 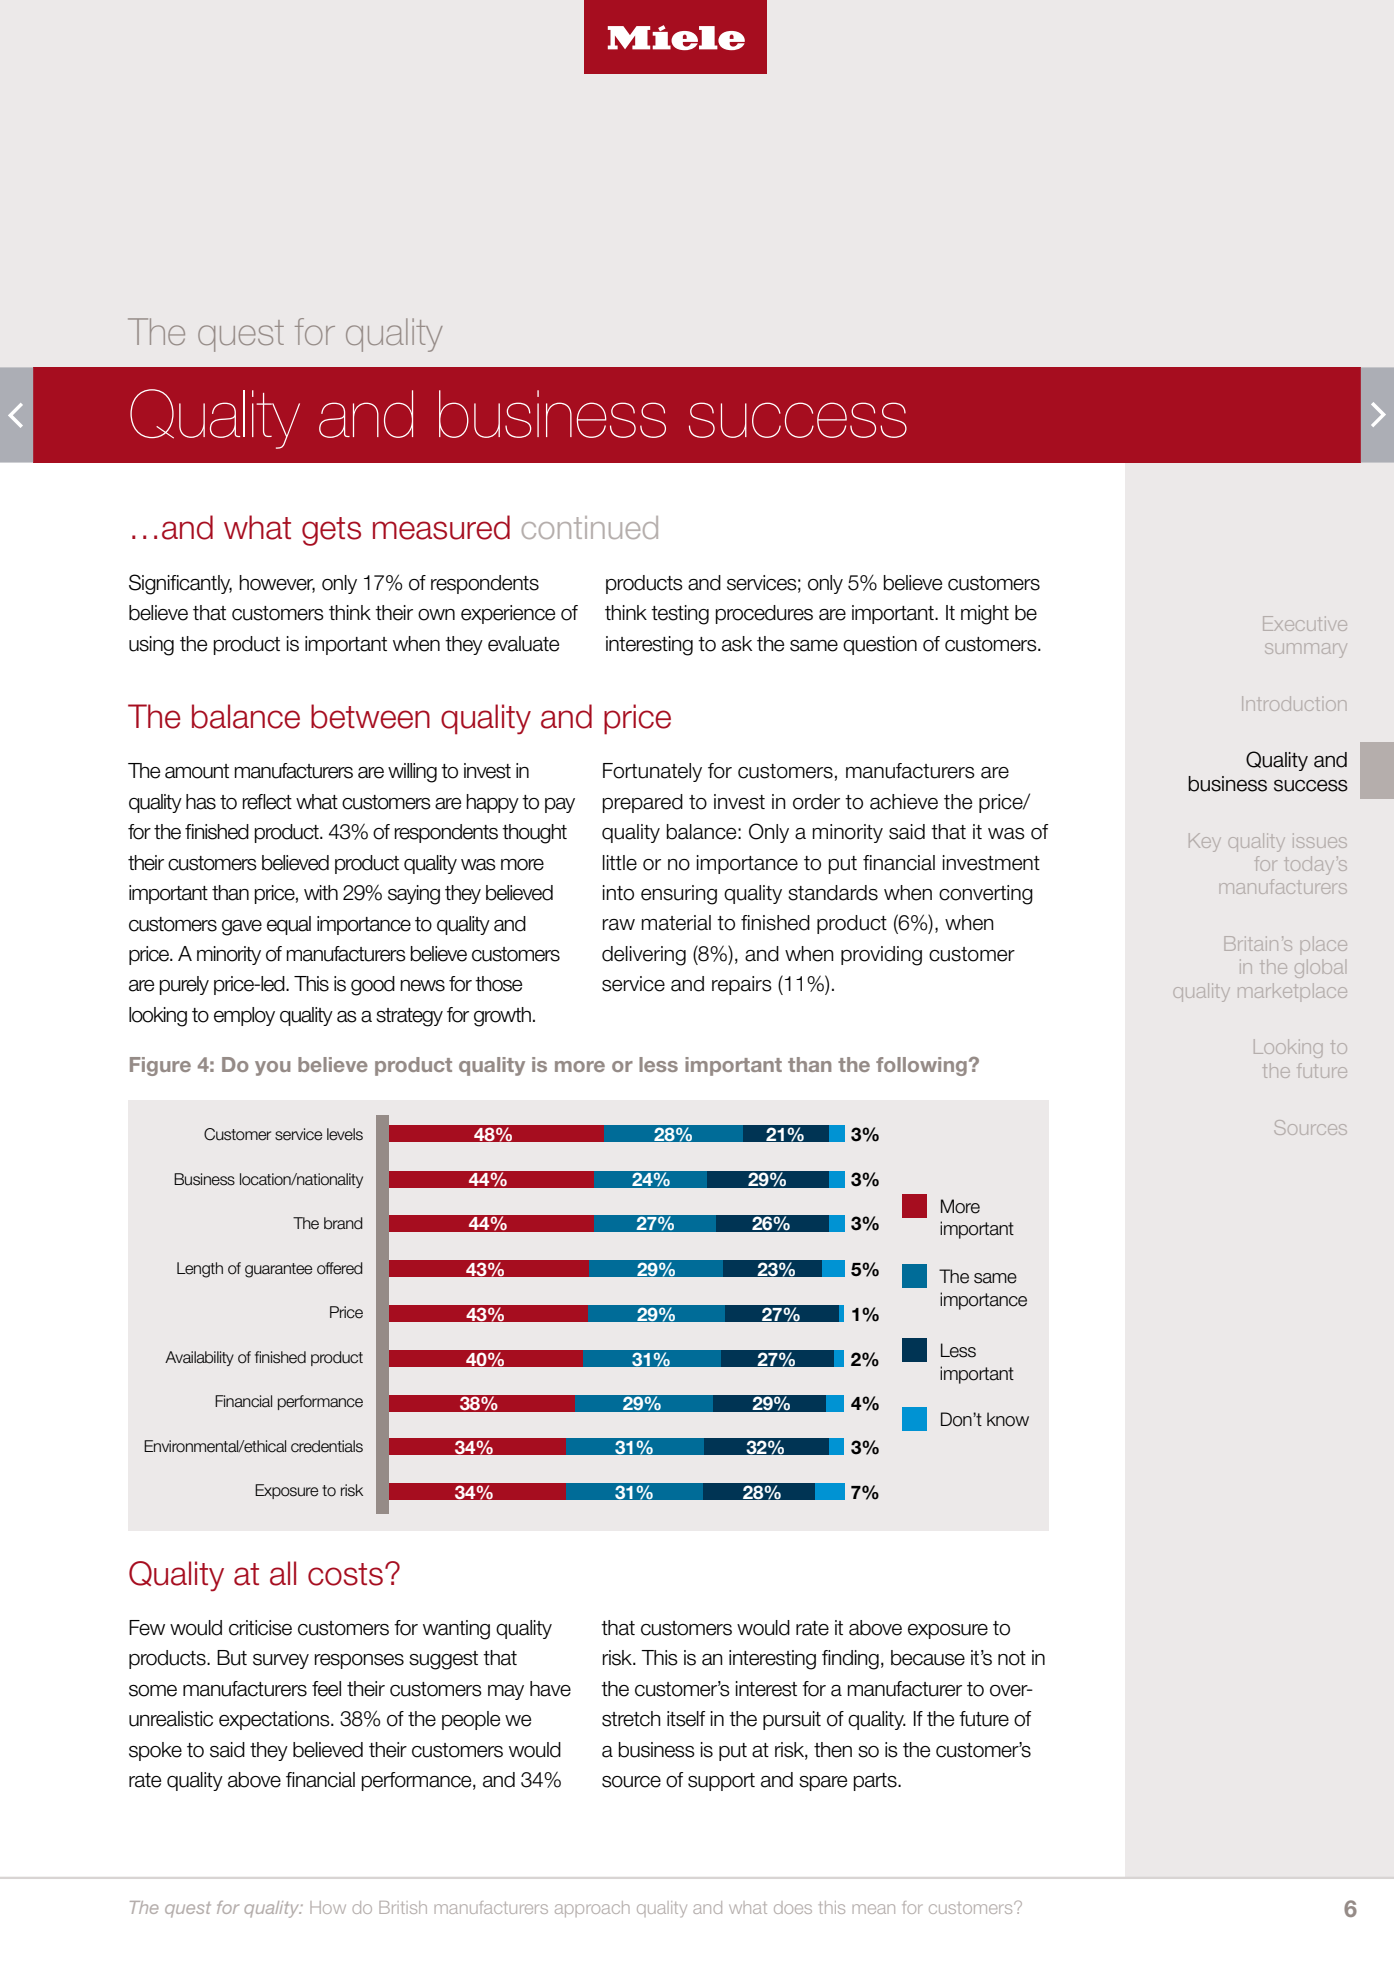 What do you see at coordinates (277, 583) in the screenshot?
I see `however` at bounding box center [277, 583].
